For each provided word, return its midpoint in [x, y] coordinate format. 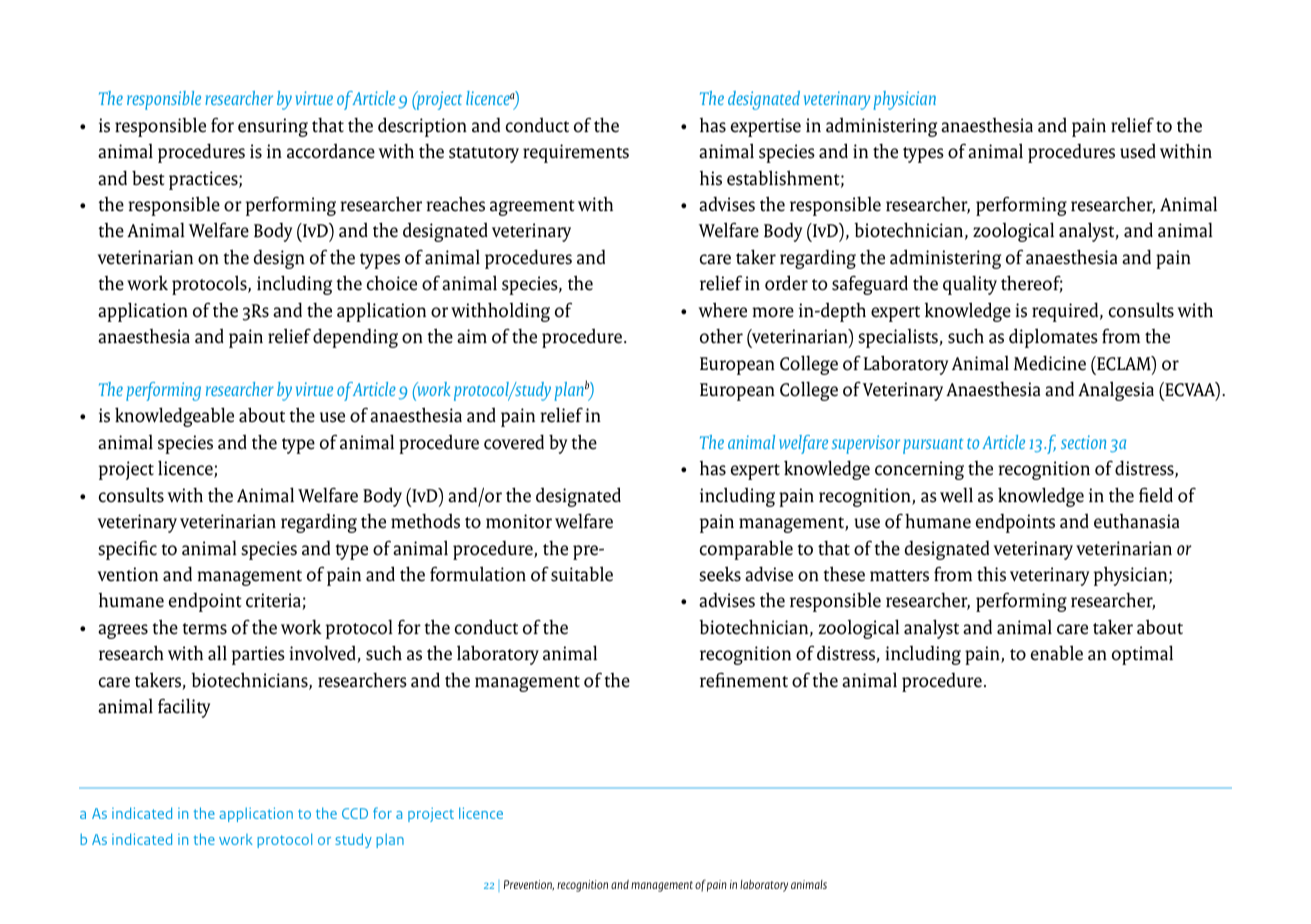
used [1138, 151]
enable [1057, 653]
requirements [576, 153]
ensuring [273, 127]
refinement [744, 680]
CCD [355, 813]
